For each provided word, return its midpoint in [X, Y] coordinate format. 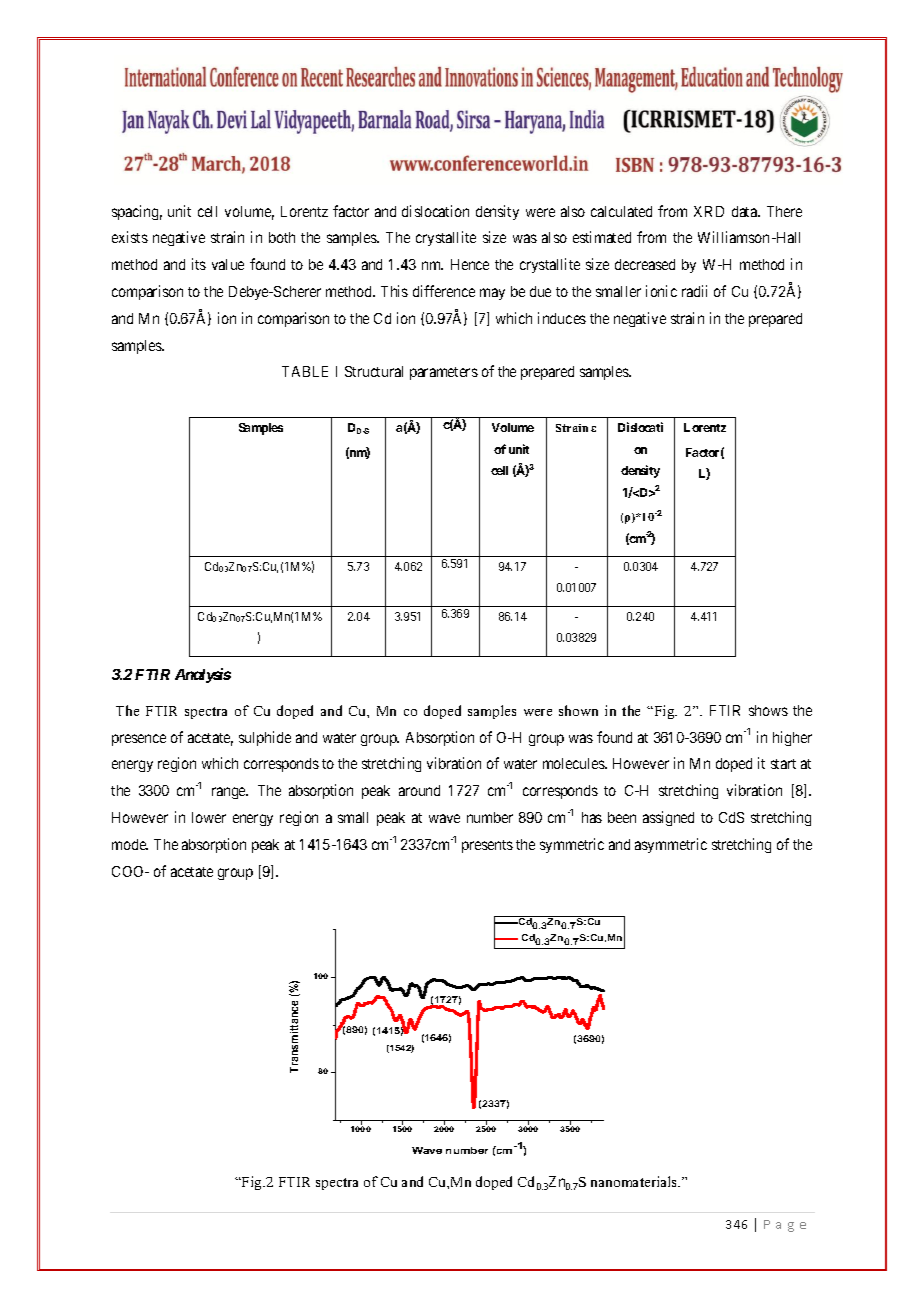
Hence [470, 264]
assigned [668, 818]
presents [487, 846]
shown [578, 710]
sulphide [265, 738]
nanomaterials [635, 1181]
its [199, 264]
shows [768, 710]
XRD [709, 211]
